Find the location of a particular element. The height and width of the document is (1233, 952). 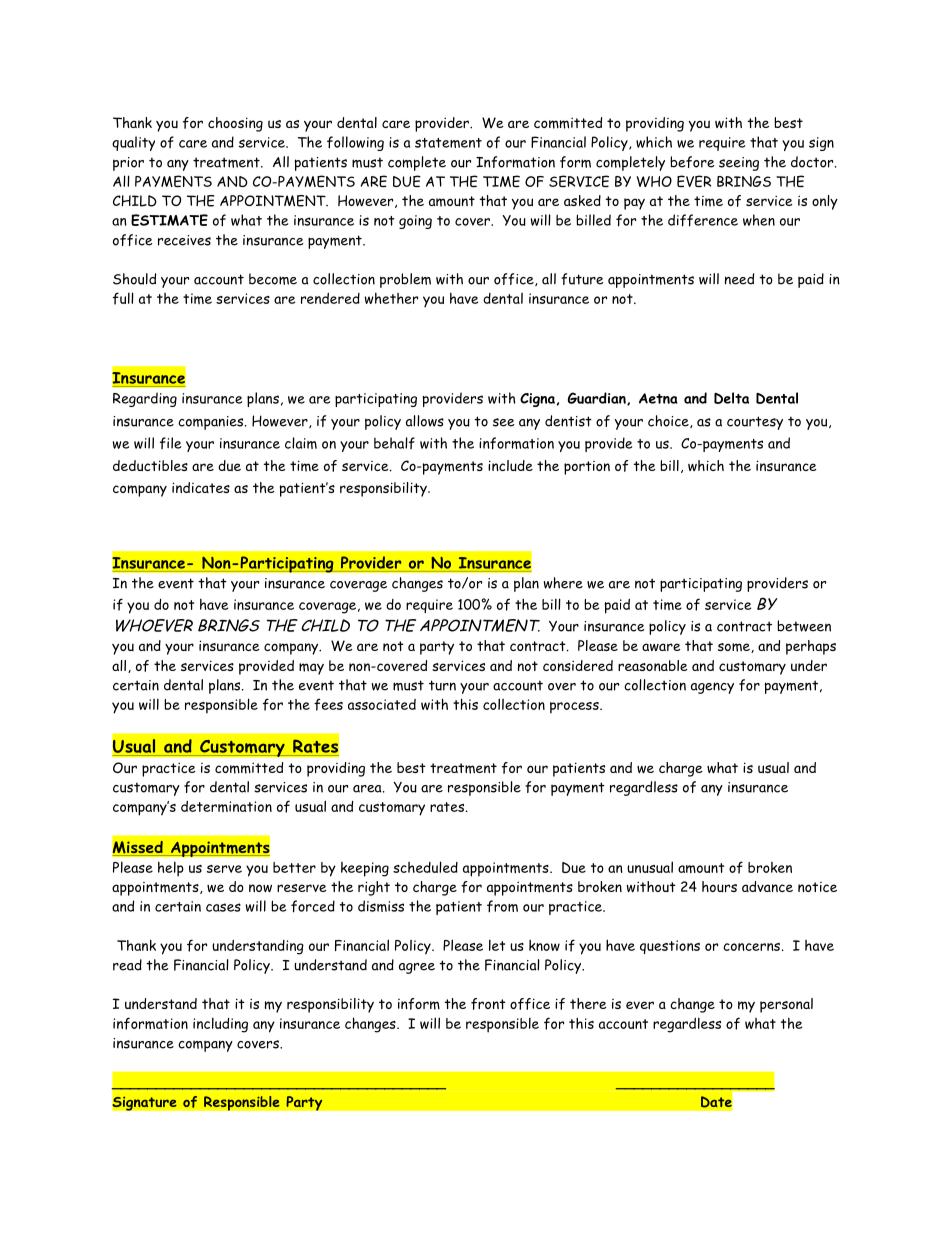

scheduled is located at coordinates (425, 867).
